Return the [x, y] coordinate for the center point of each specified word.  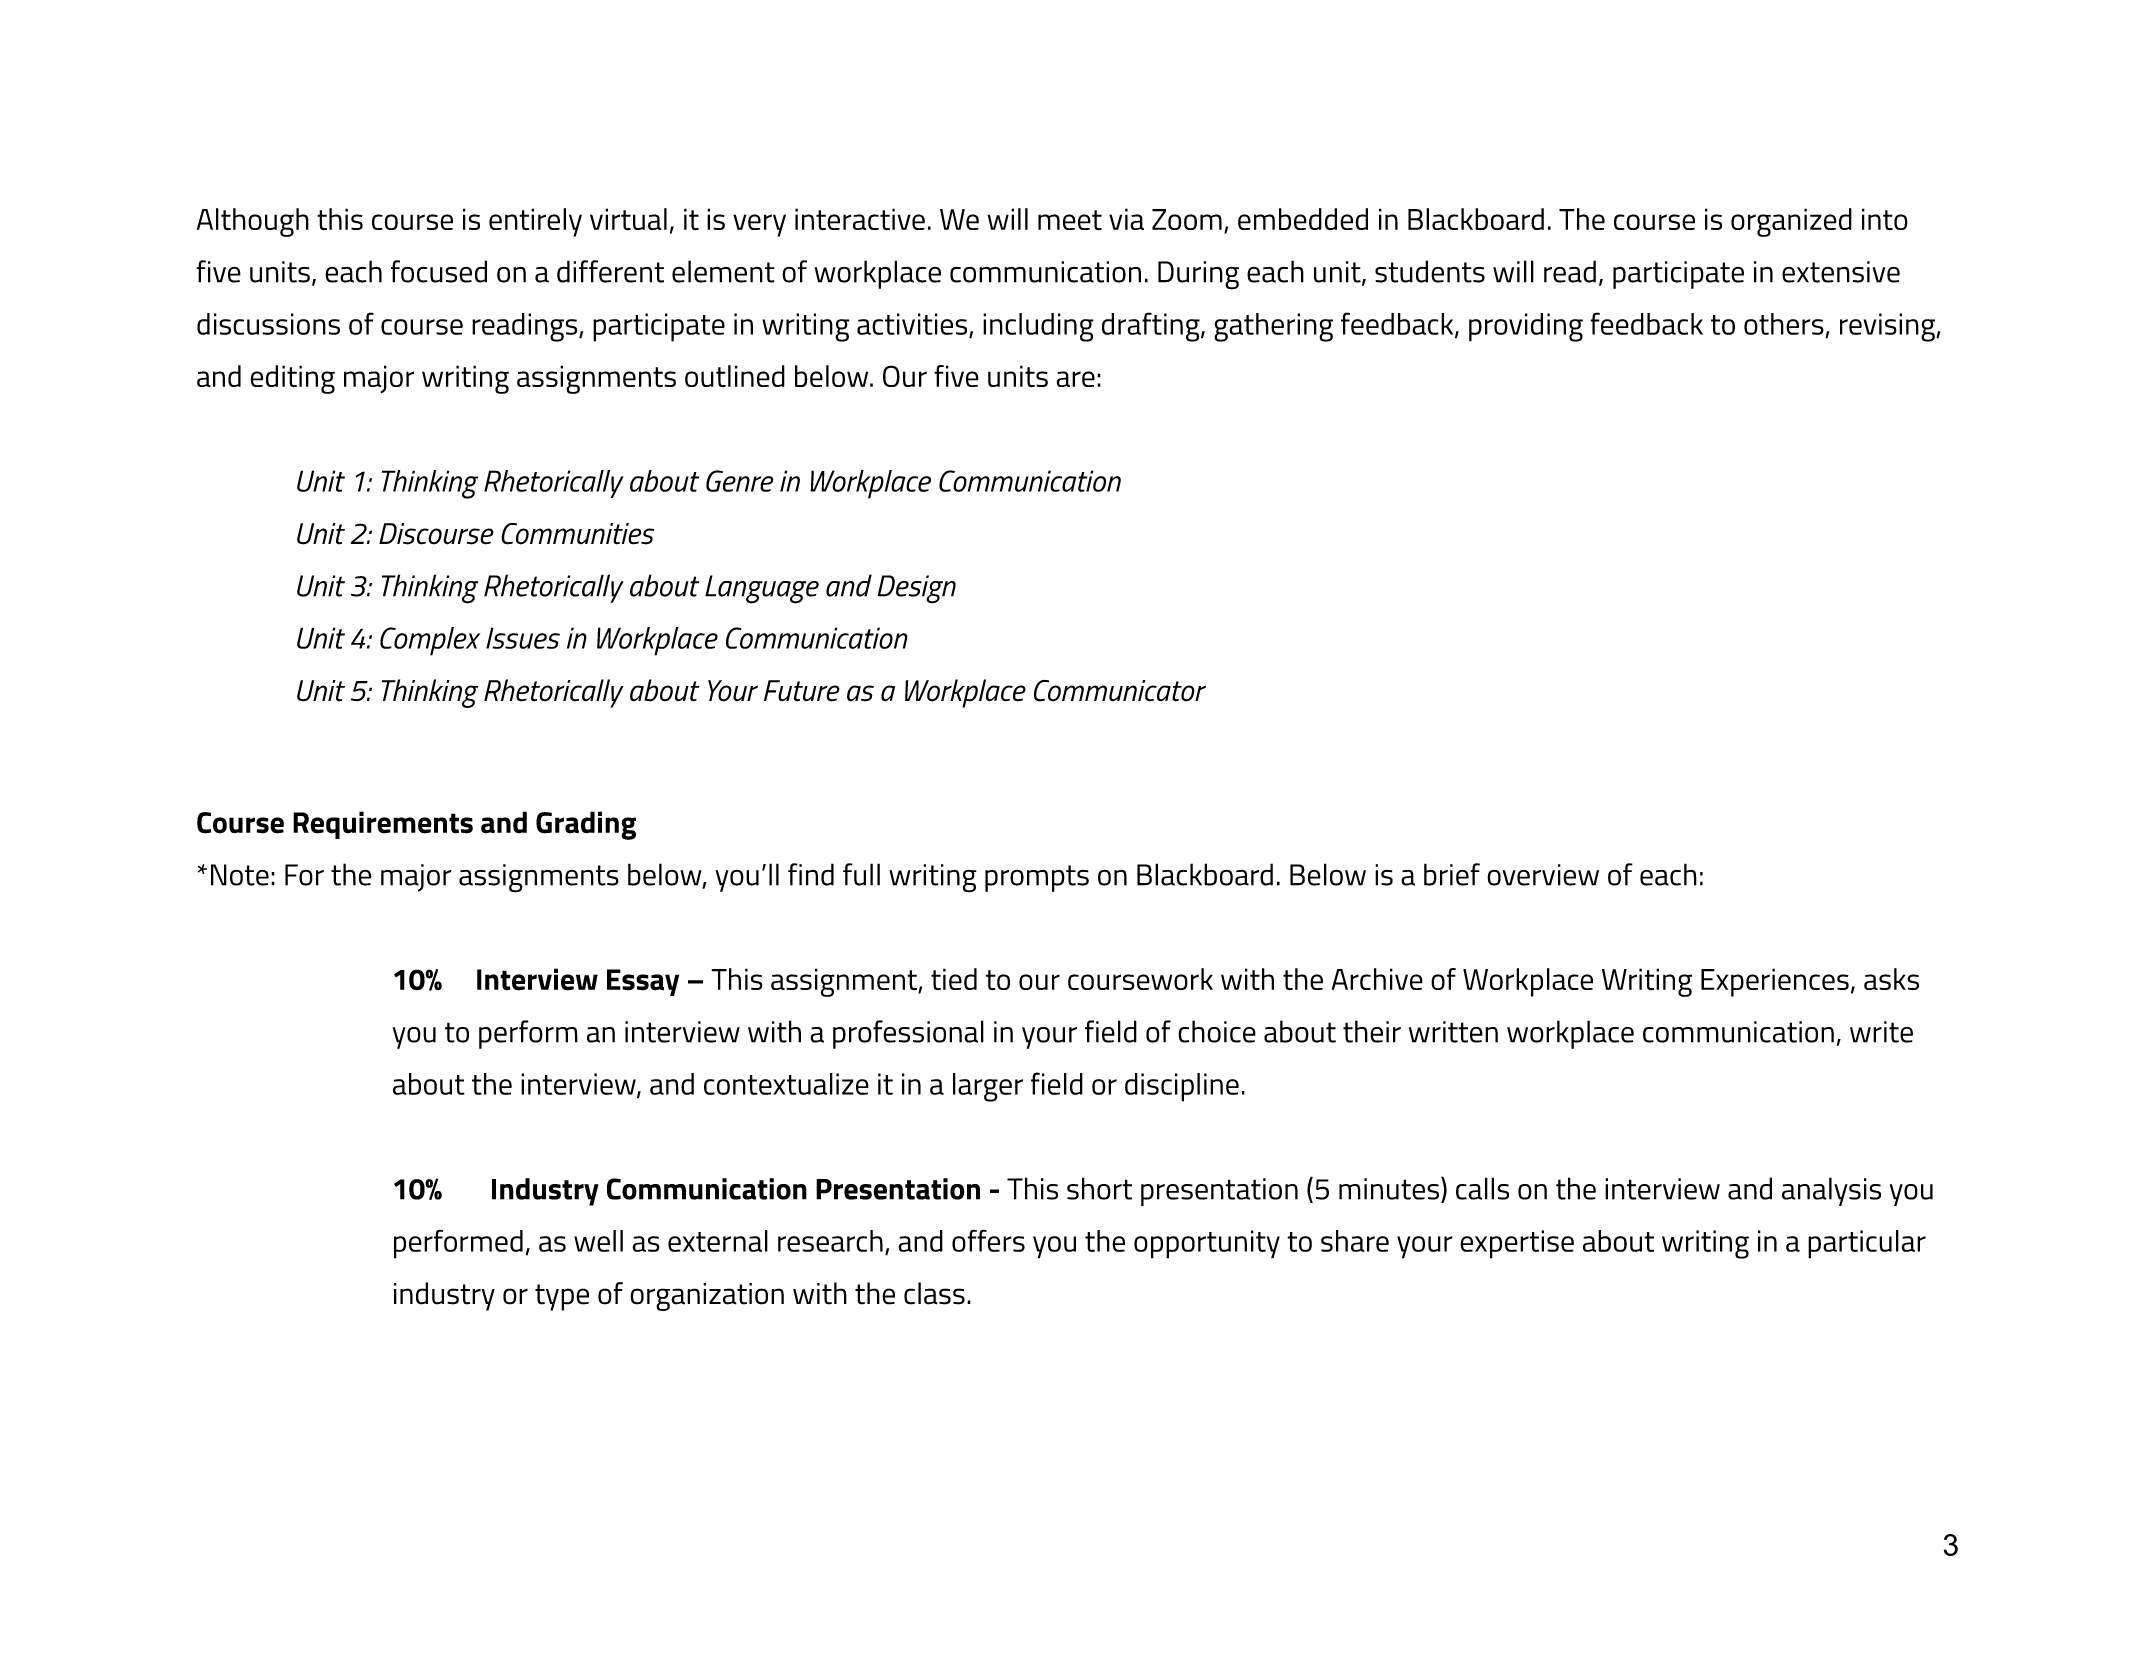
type [562, 1297]
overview [1543, 875]
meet [1070, 220]
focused [439, 271]
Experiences [1775, 982]
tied [954, 979]
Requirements [383, 825]
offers [988, 1240]
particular [1867, 1244]
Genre [739, 481]
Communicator [1120, 691]
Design [916, 589]
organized [1791, 222]
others [1784, 324]
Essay [643, 982]
